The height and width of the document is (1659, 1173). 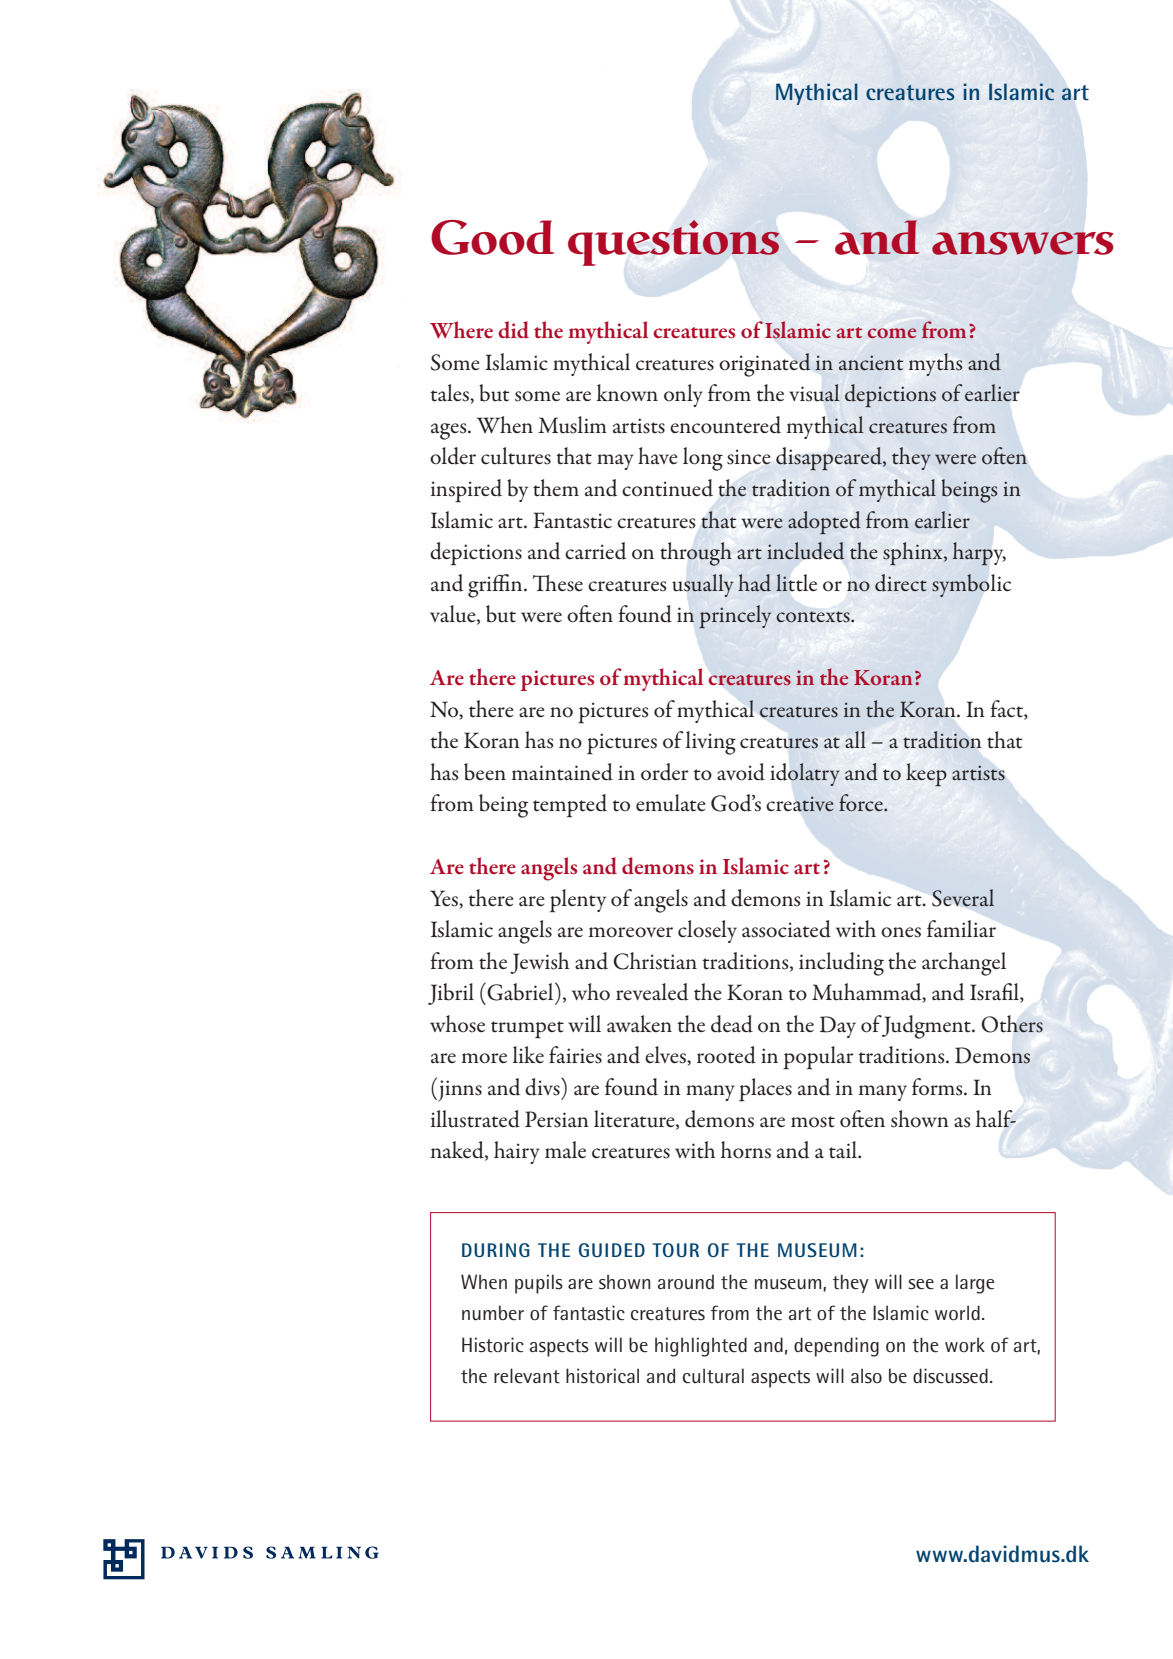 What do you see at coordinates (741, 772) in the document?
I see `avoid` at bounding box center [741, 772].
